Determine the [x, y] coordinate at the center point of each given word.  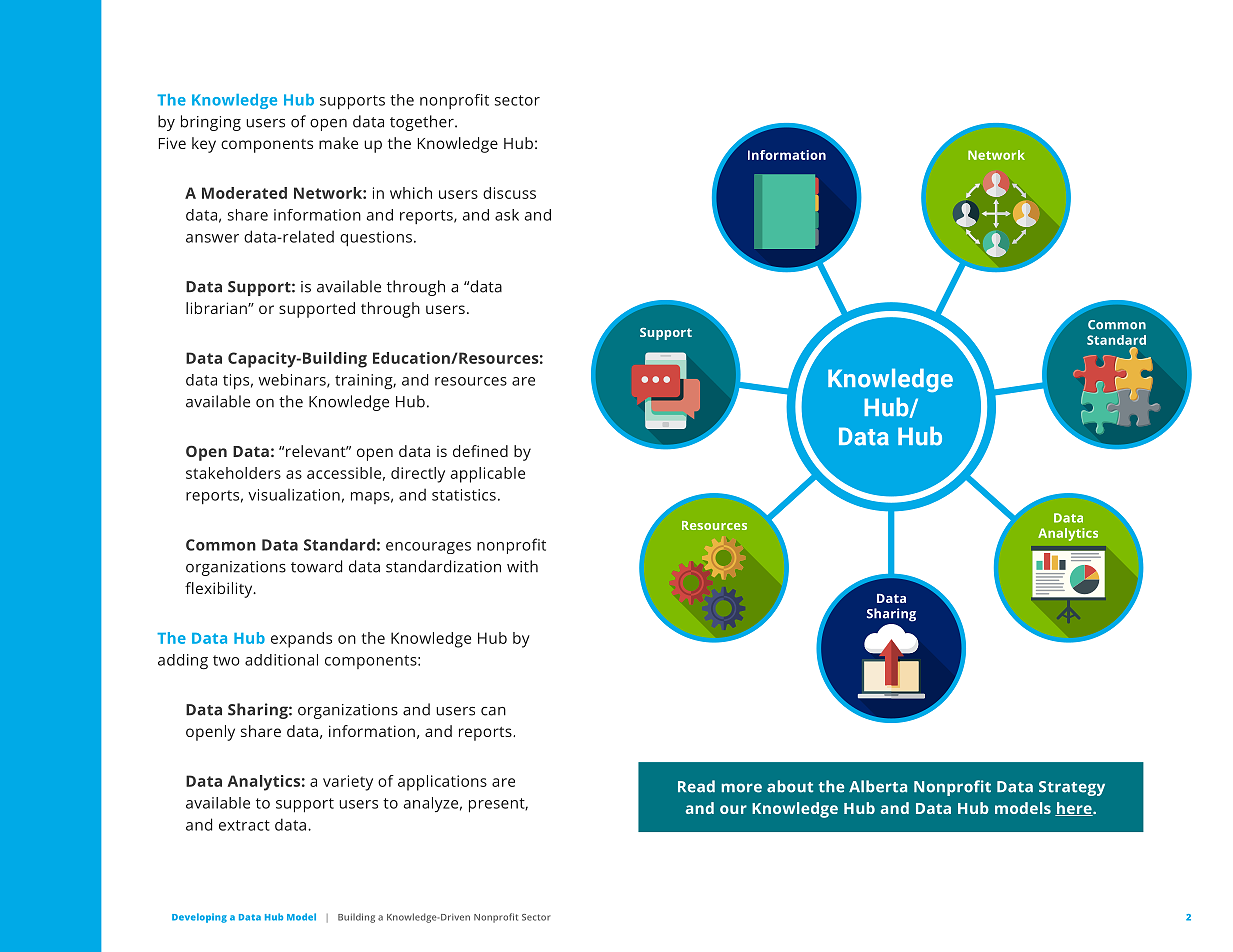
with [522, 566]
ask [507, 215]
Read [696, 786]
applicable [487, 475]
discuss [509, 193]
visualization [294, 495]
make [338, 143]
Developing [199, 918]
